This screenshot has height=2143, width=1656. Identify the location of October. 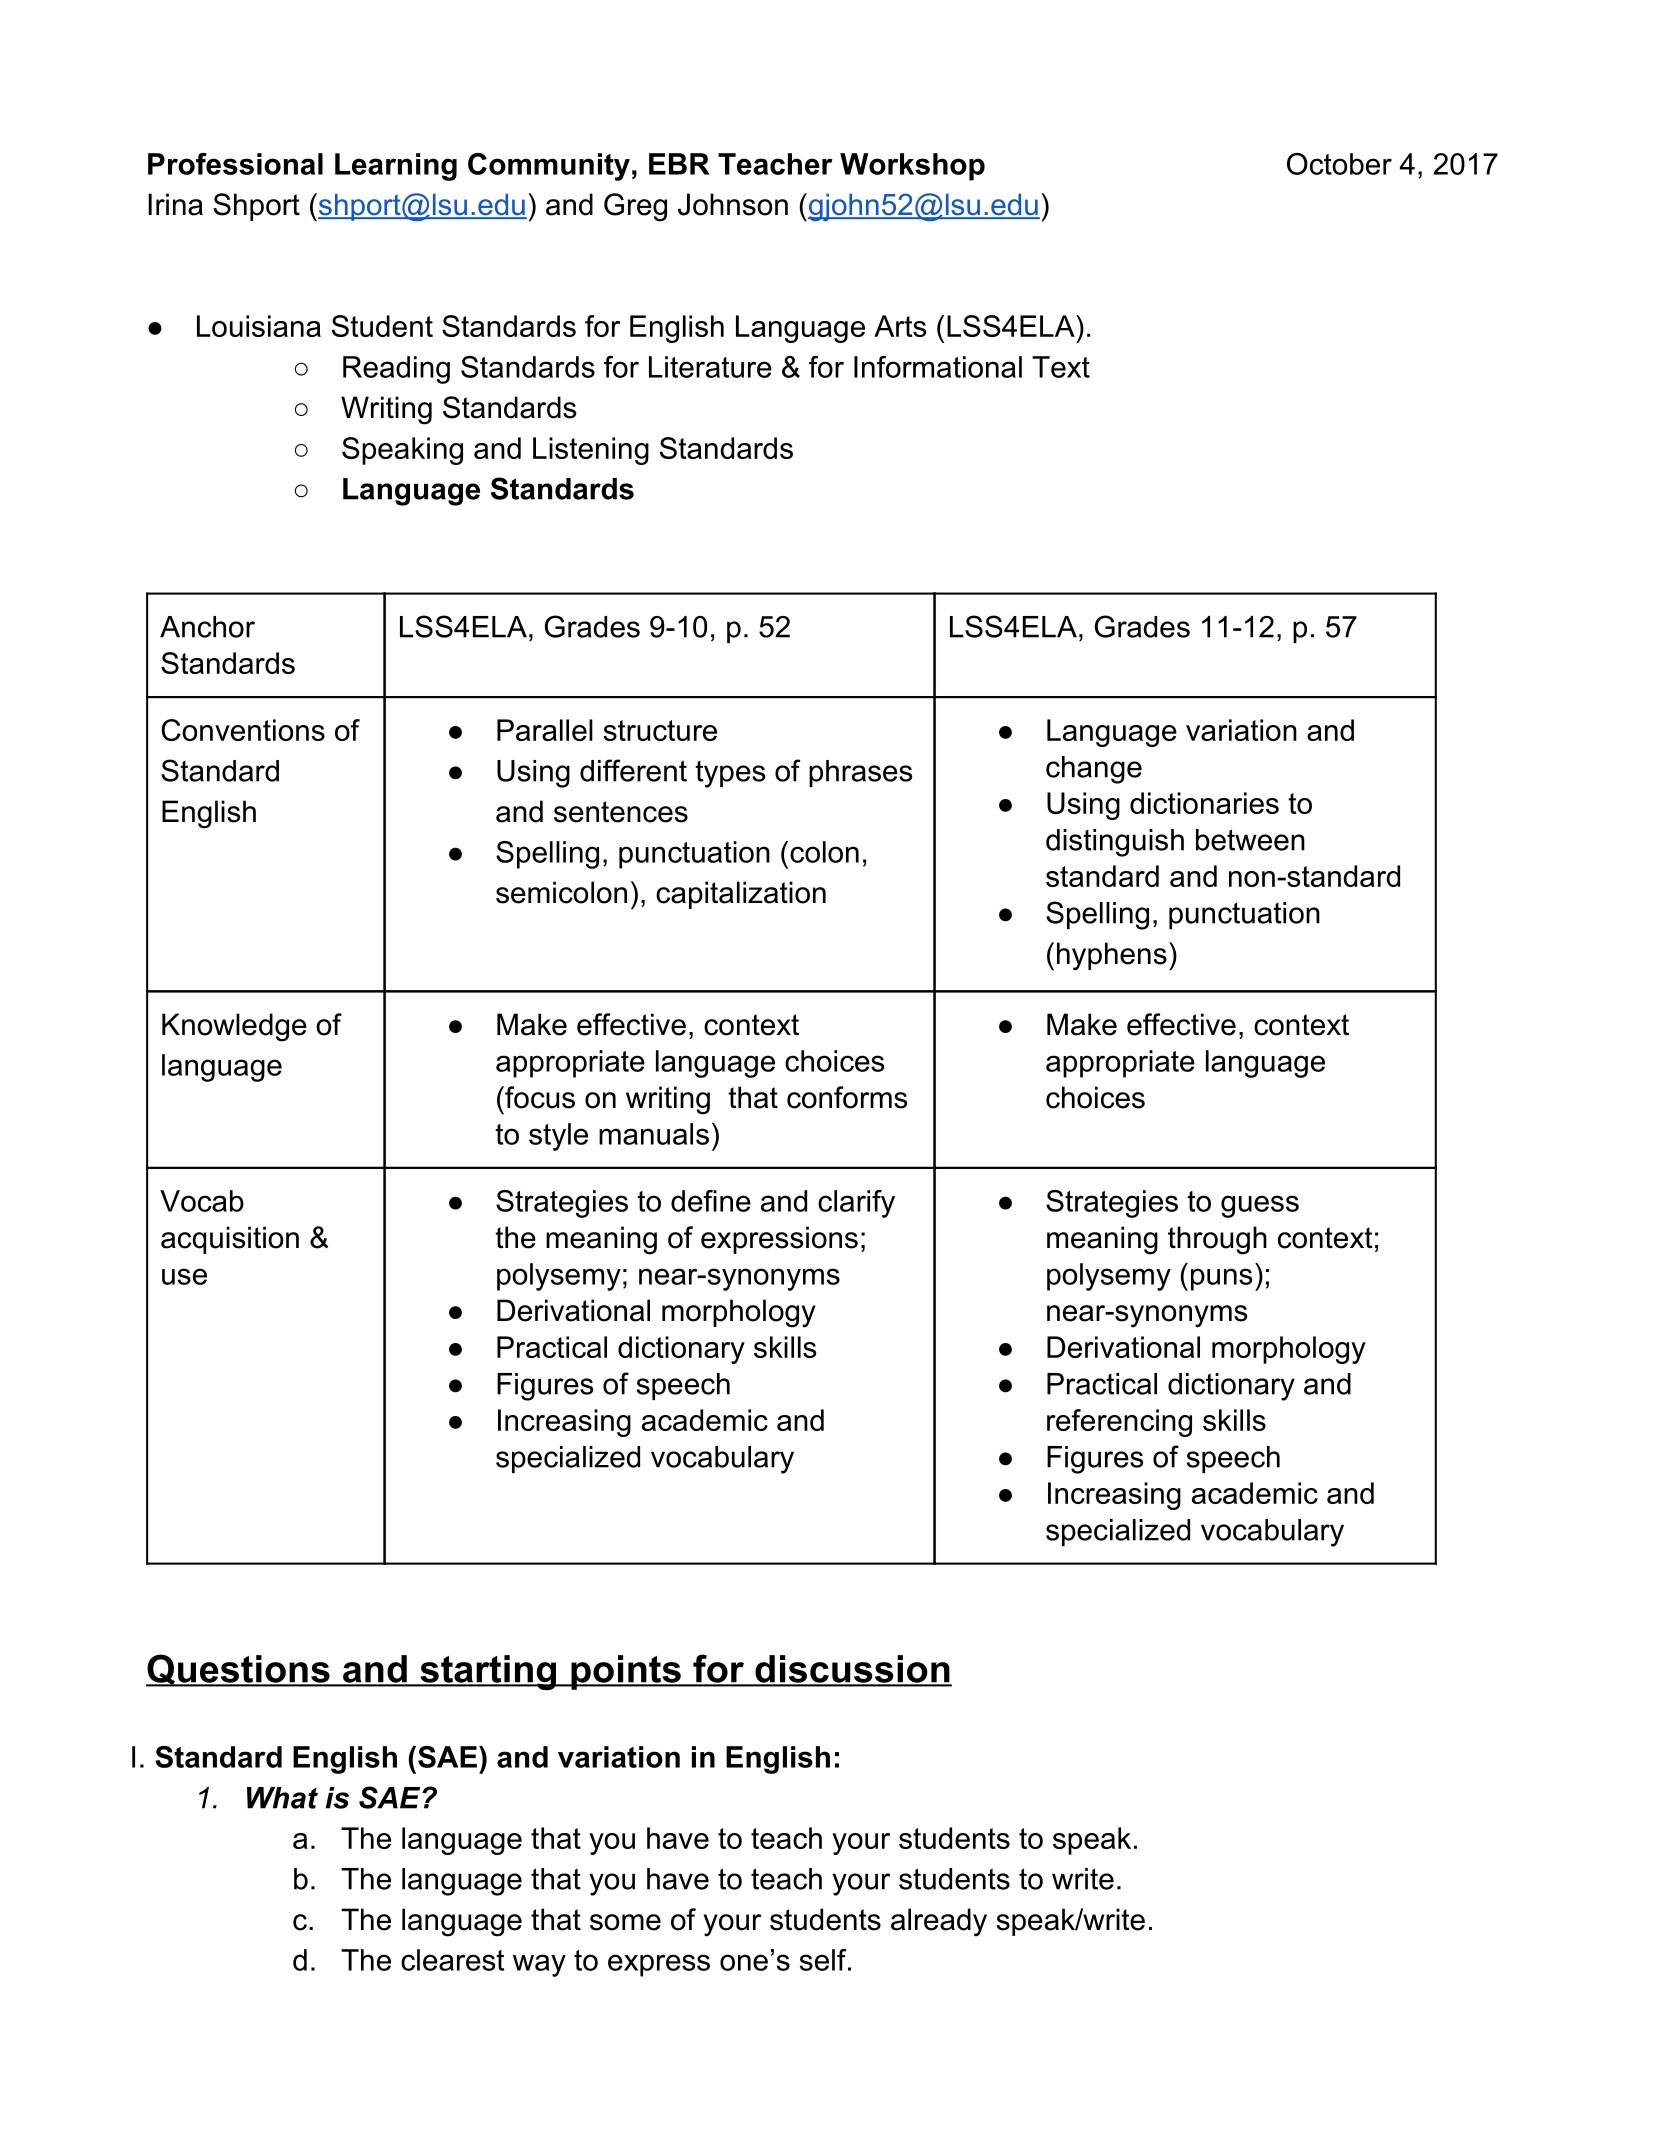
(1339, 164).
